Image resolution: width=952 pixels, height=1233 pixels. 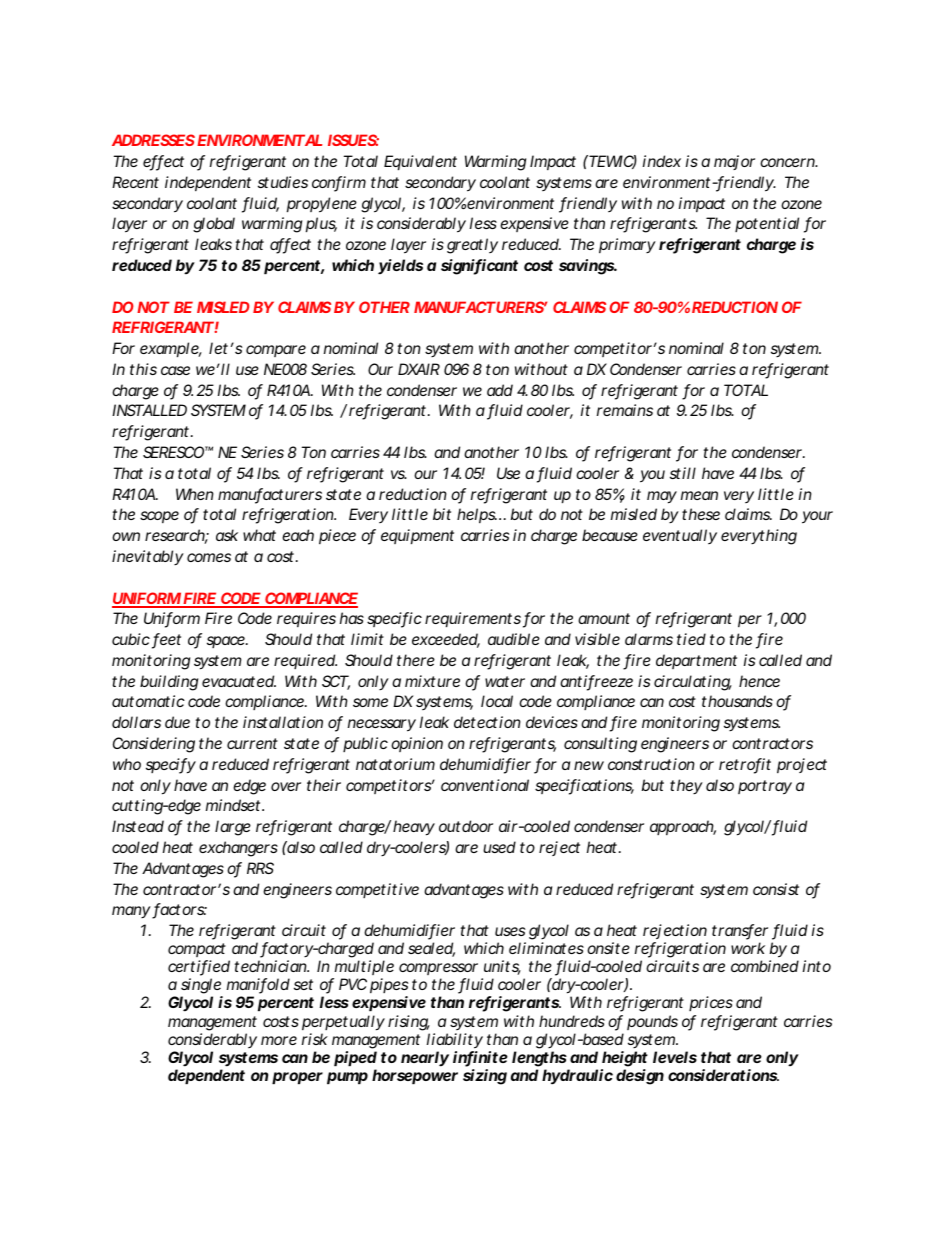 What do you see at coordinates (233, 828) in the screenshot?
I see `large` at bounding box center [233, 828].
